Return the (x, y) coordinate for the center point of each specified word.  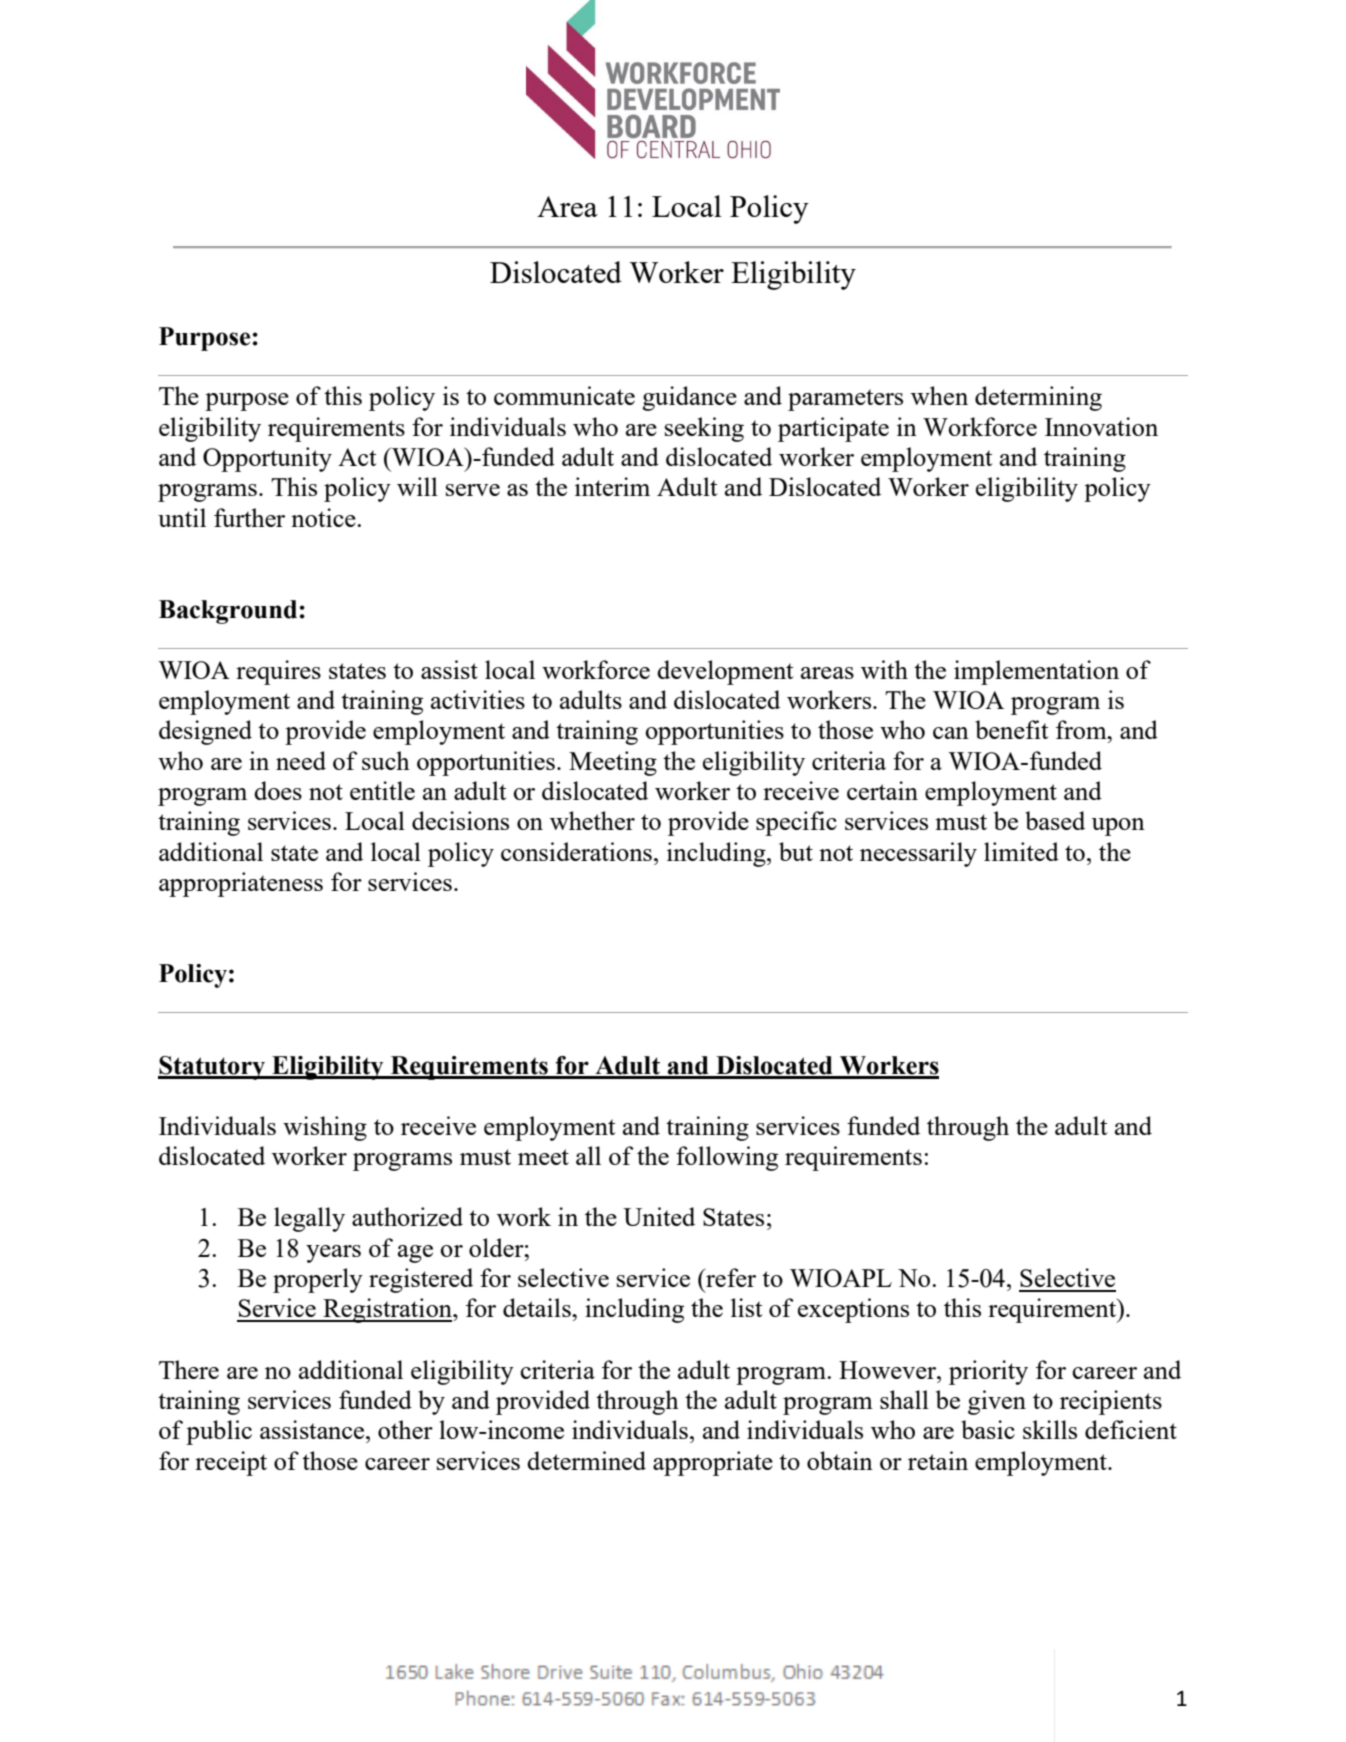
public (219, 1432)
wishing (325, 1128)
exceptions (853, 1310)
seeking (704, 429)
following (727, 1158)
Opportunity (267, 459)
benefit (1011, 729)
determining (1038, 398)
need (301, 760)
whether (592, 820)
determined (586, 1460)
